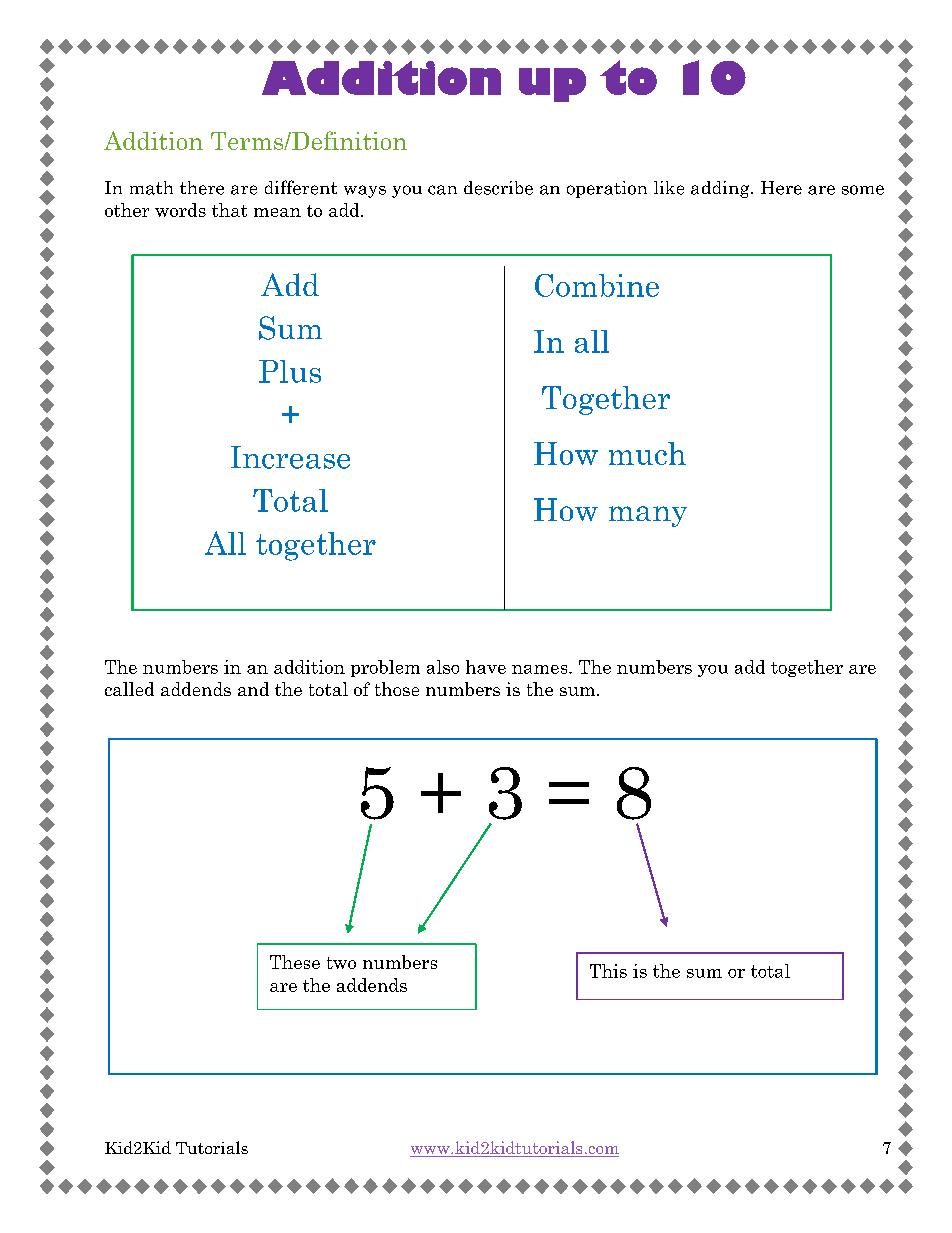  I want to click on describe, so click(498, 188).
